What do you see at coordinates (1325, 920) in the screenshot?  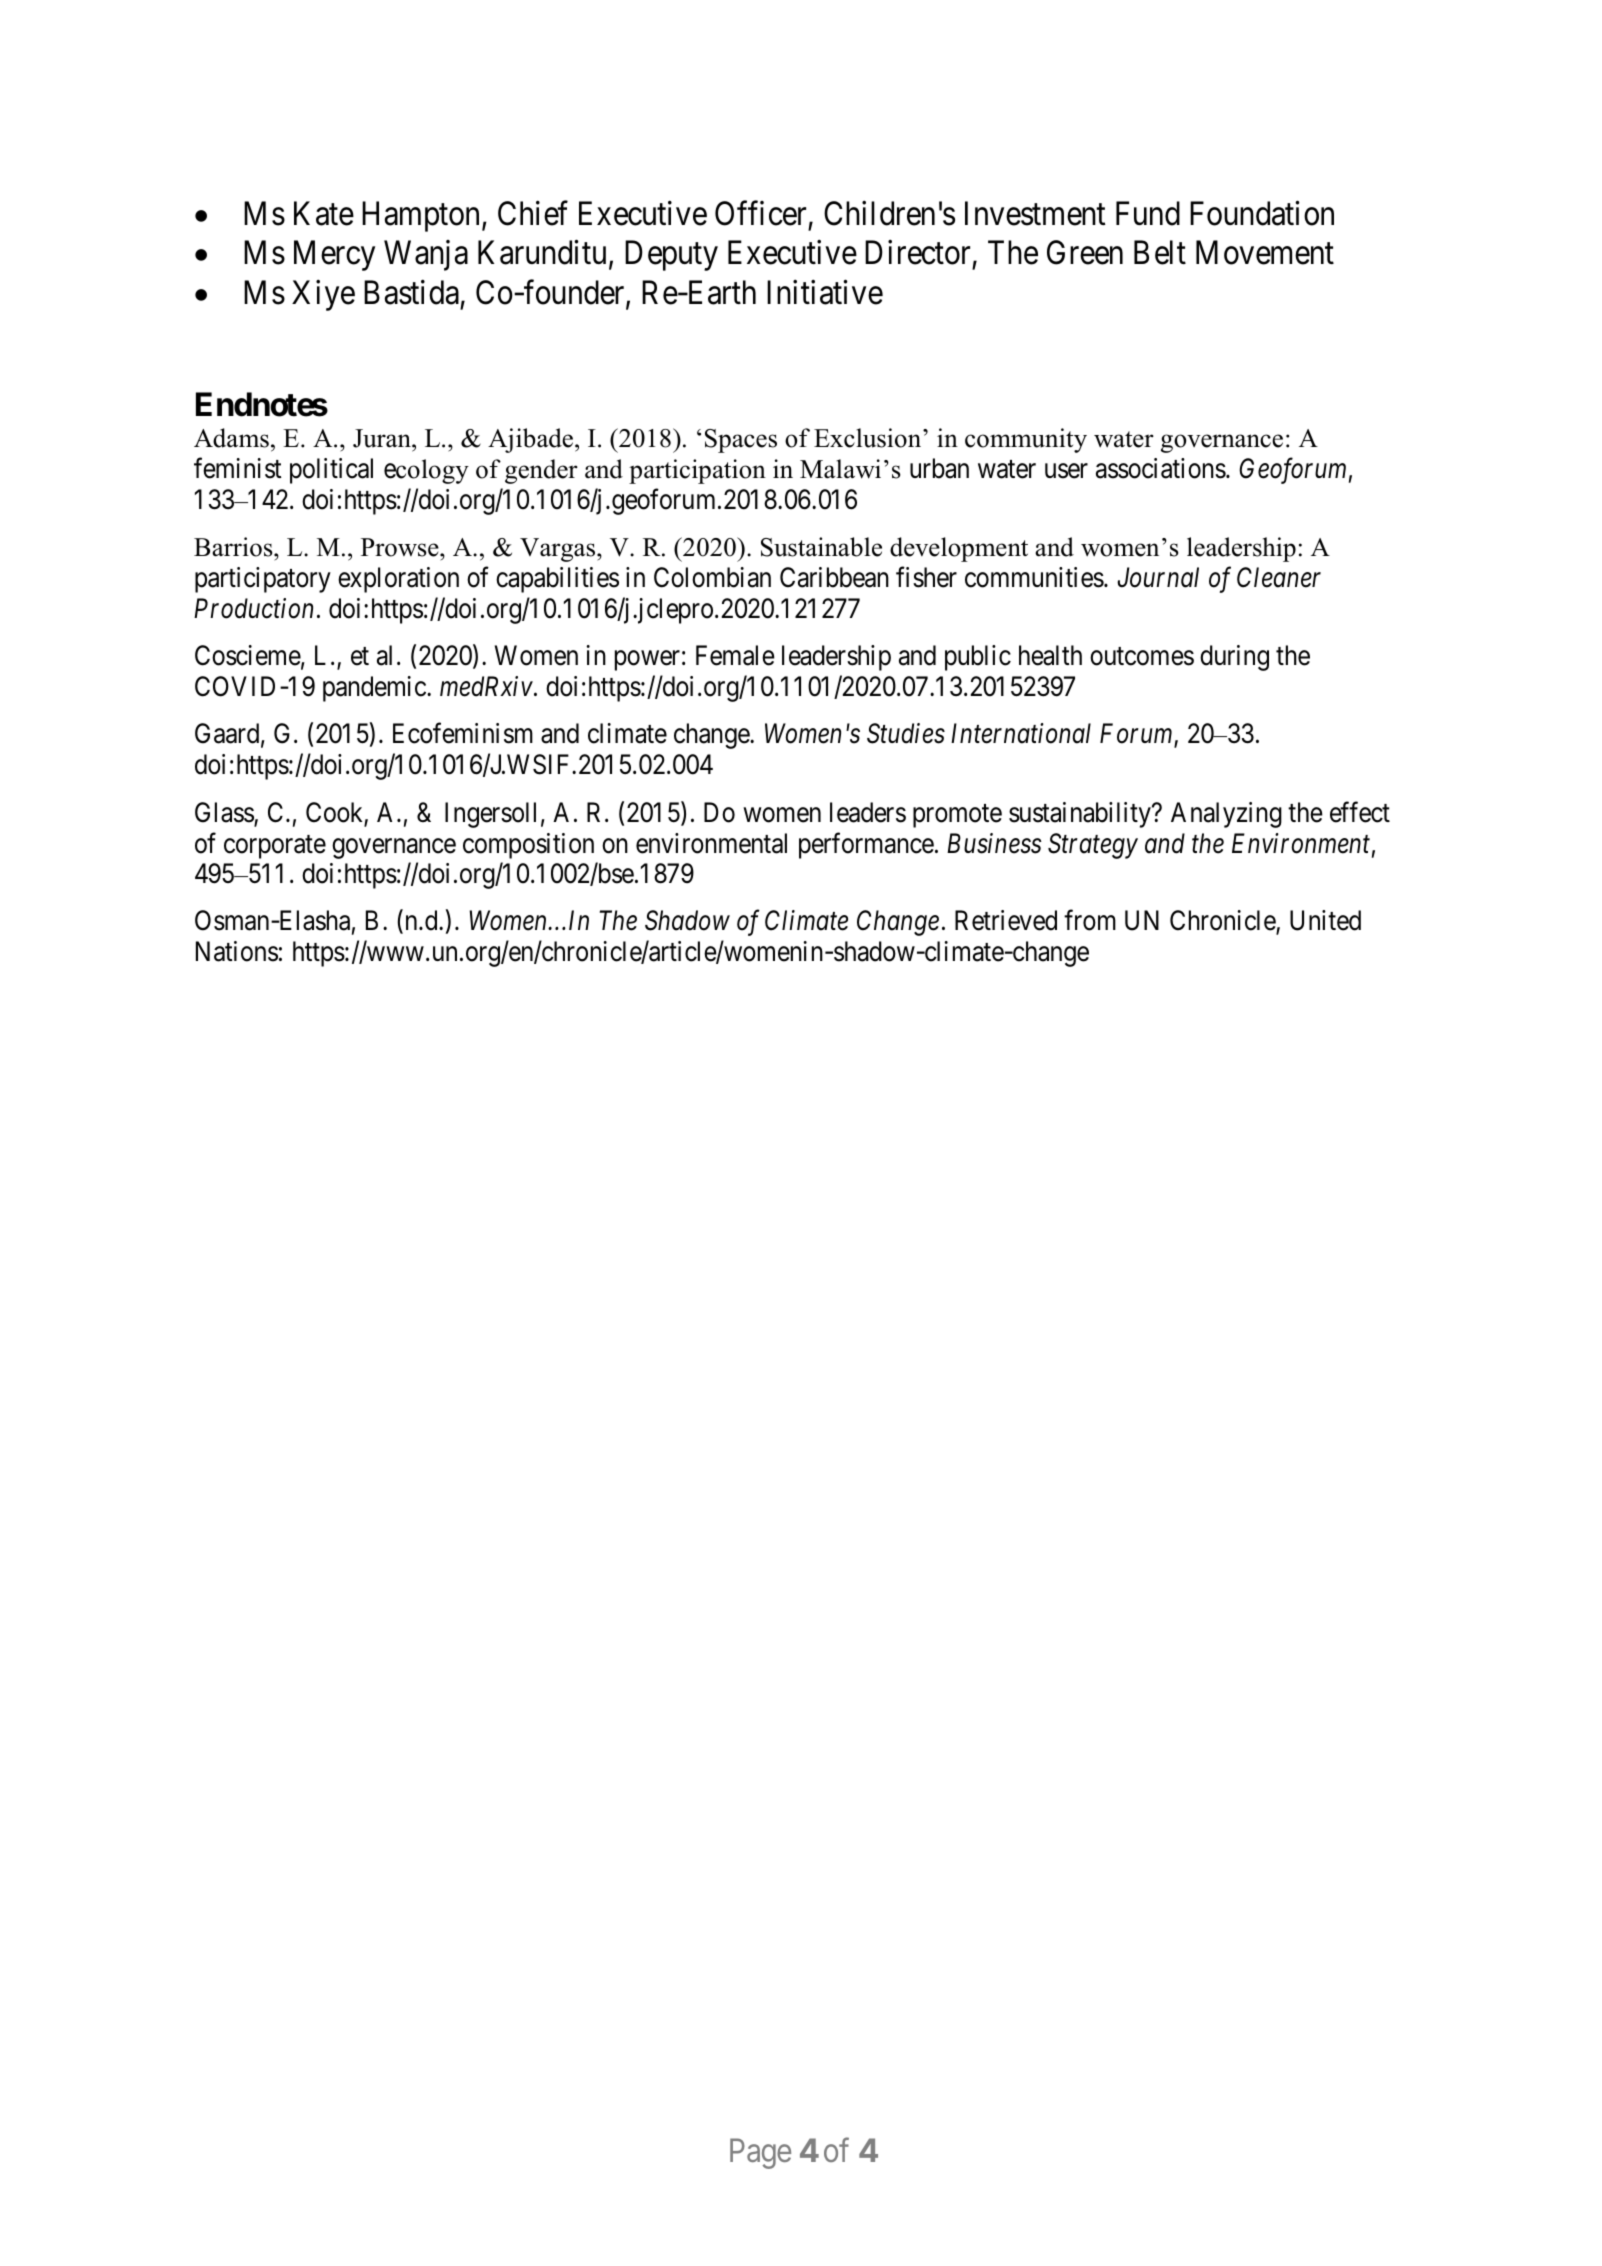 I see `United` at bounding box center [1325, 920].
